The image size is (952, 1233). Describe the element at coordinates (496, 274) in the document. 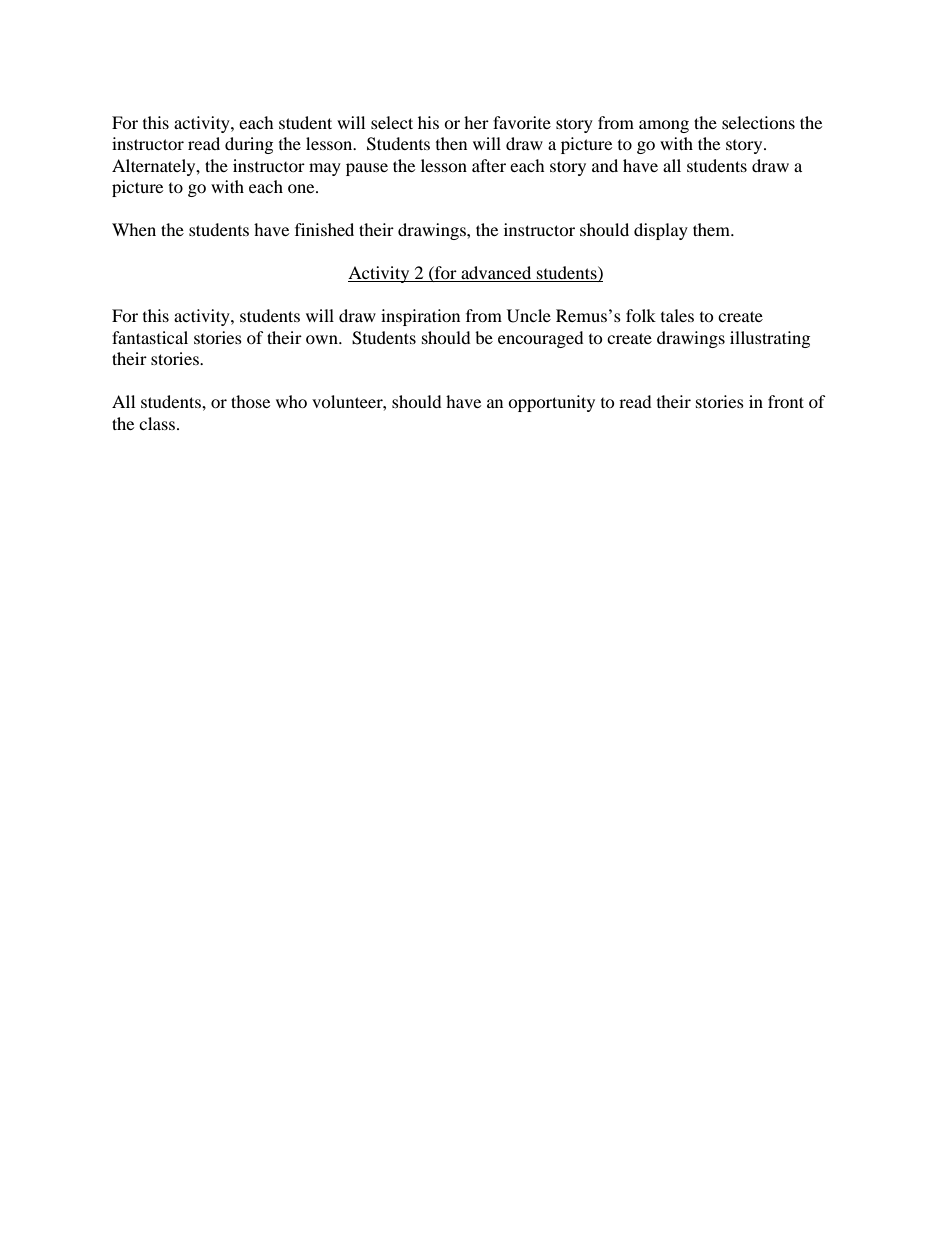

I see `advanced` at that location.
